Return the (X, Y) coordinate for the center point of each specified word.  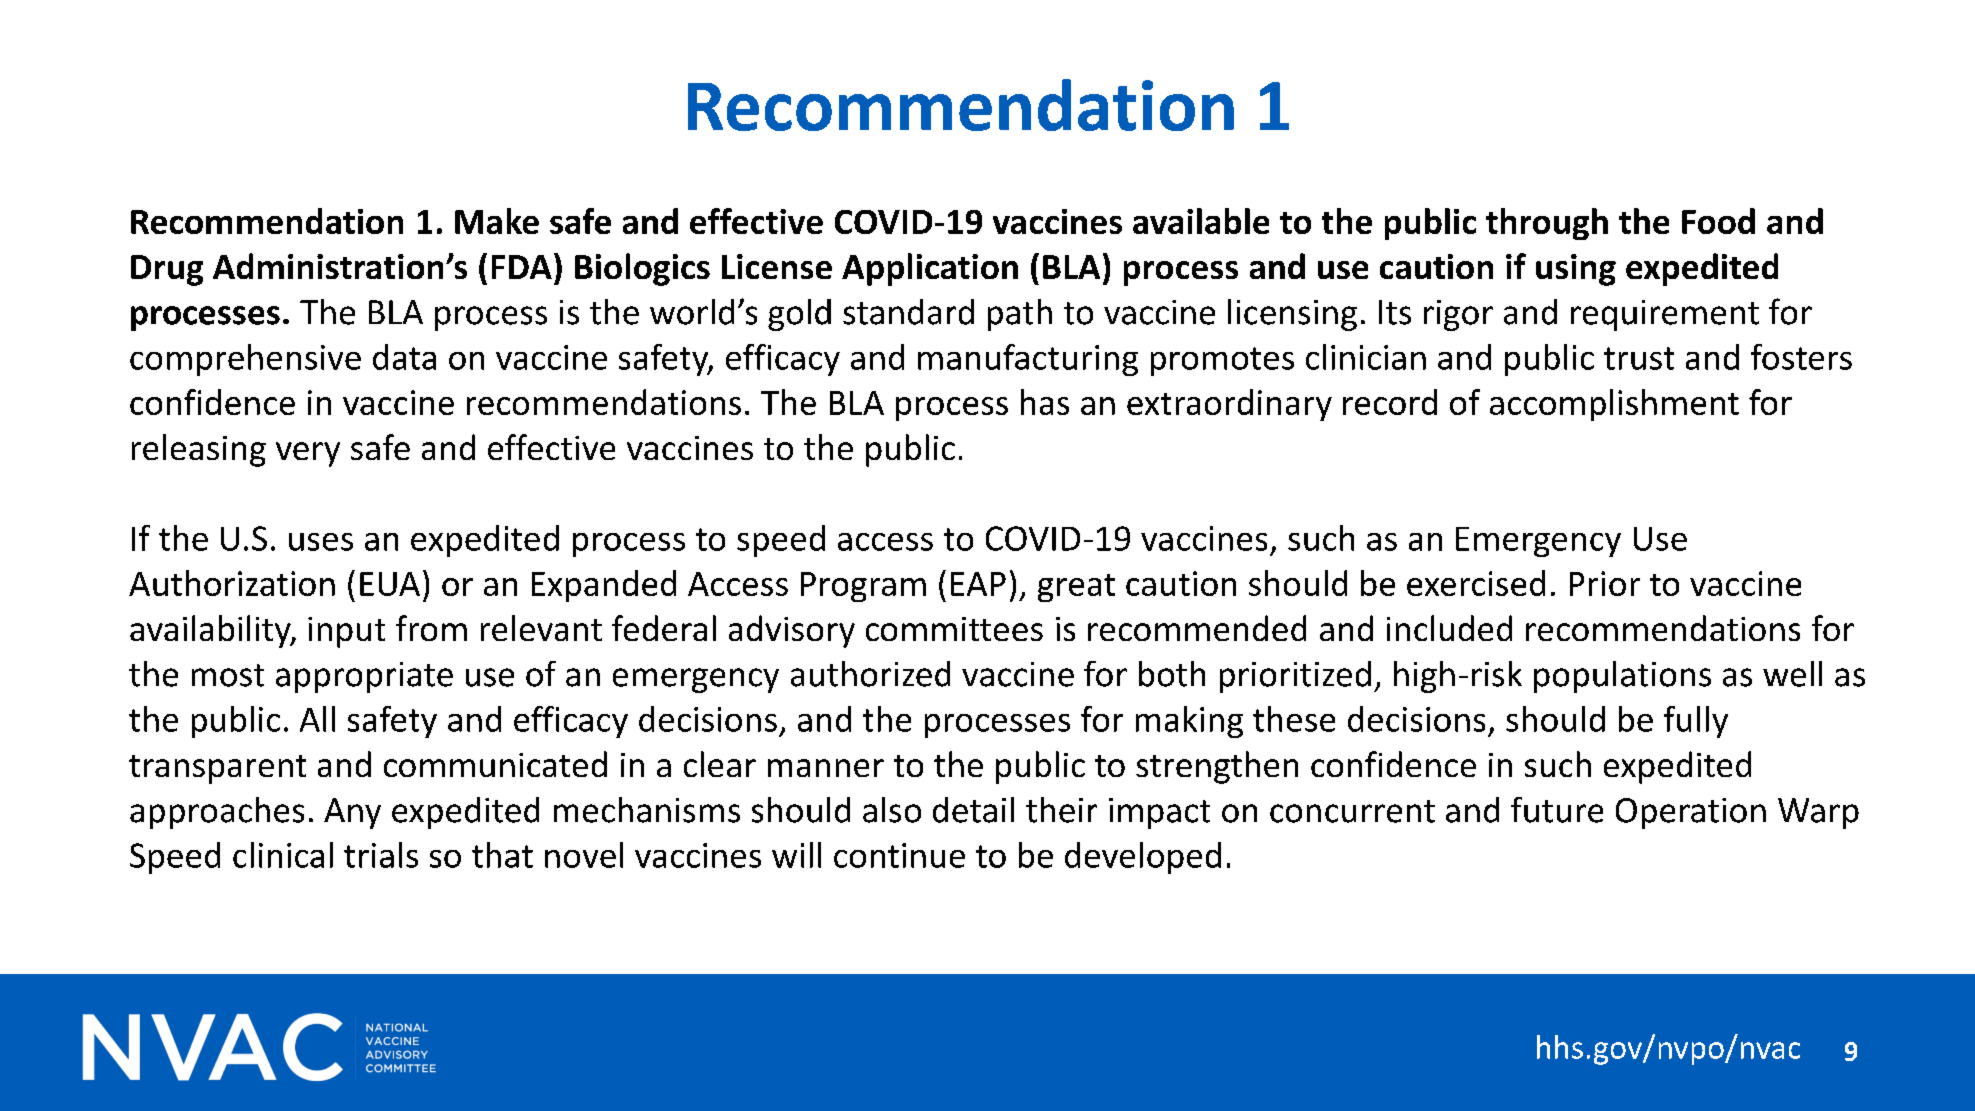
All (317, 719)
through (1547, 224)
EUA (390, 584)
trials (381, 855)
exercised (1476, 583)
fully (1696, 722)
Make (497, 221)
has (1045, 402)
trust (1639, 358)
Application (930, 269)
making (1189, 722)
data (404, 357)
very (308, 454)
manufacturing (1028, 360)
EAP (978, 584)
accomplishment (1614, 405)
